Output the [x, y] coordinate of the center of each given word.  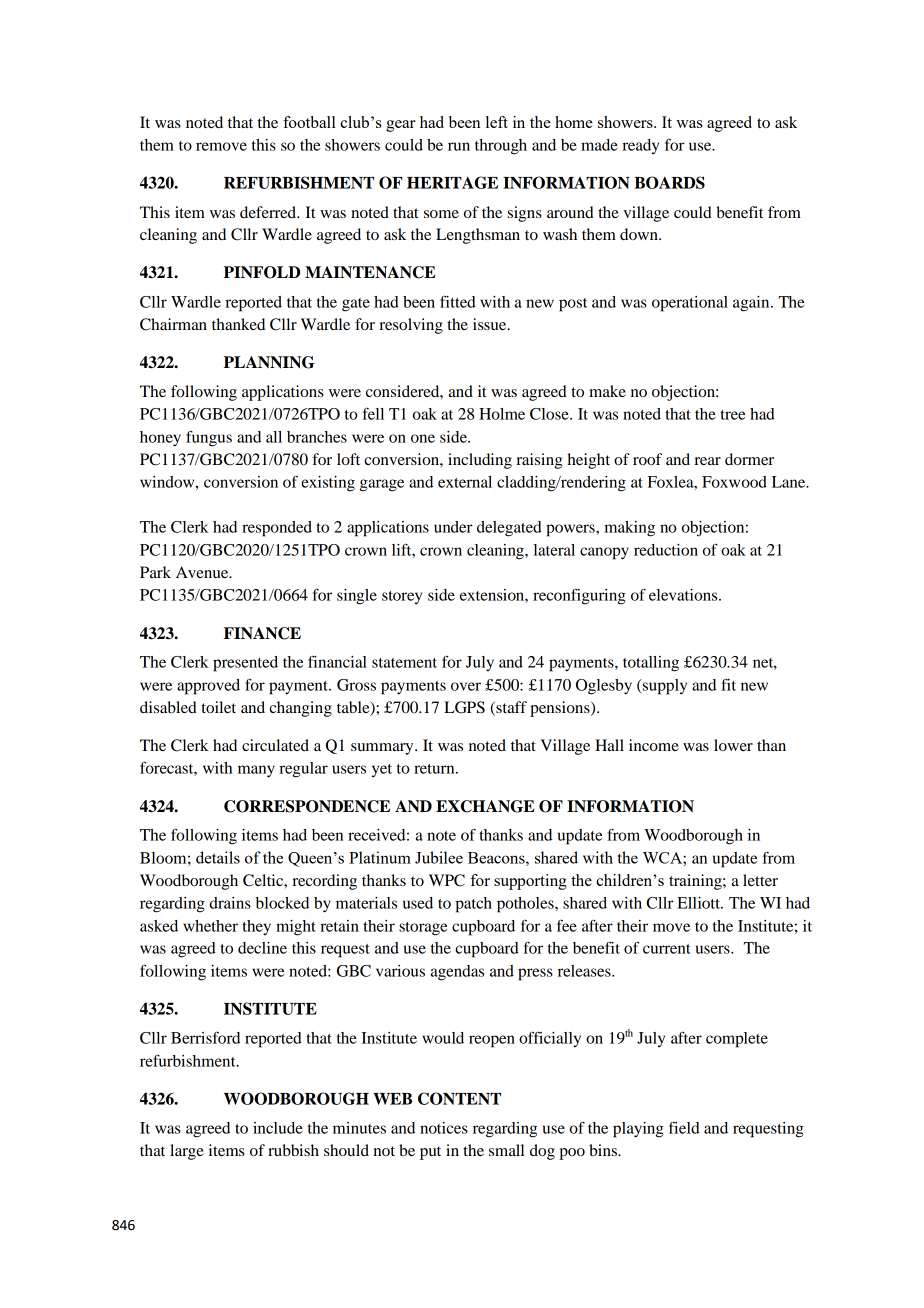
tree [732, 415]
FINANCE [262, 633]
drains [230, 903]
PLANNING [269, 362]
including [480, 461]
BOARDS [669, 182]
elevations [684, 595]
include [278, 1128]
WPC [447, 880]
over [466, 686]
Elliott [699, 903]
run [459, 146]
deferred [269, 212]
